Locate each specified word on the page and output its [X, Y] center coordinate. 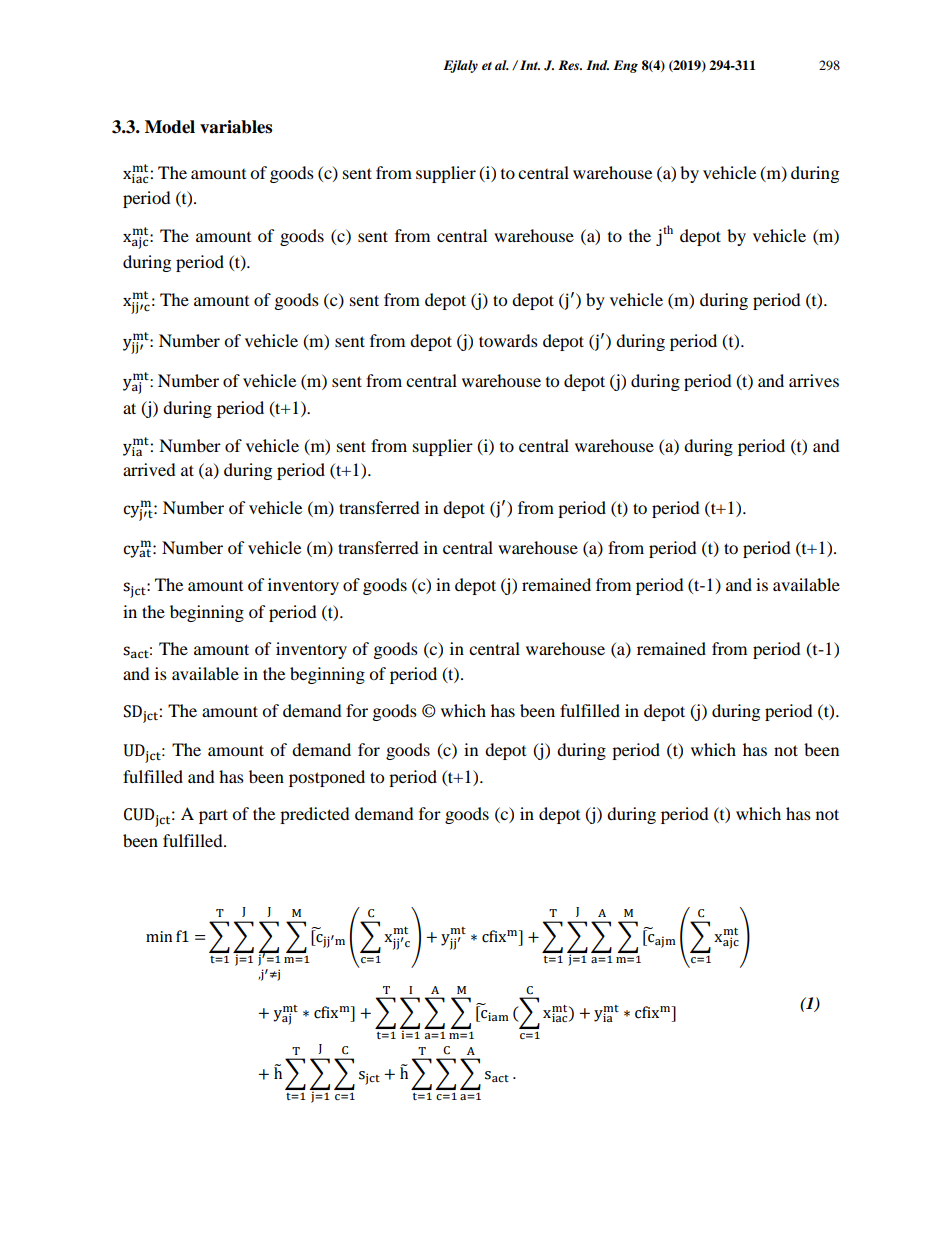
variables [236, 127]
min [159, 936]
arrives [814, 380]
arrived [149, 469]
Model [170, 127]
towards [508, 340]
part [213, 816]
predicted [315, 815]
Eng [625, 66]
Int [530, 65]
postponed [327, 778]
